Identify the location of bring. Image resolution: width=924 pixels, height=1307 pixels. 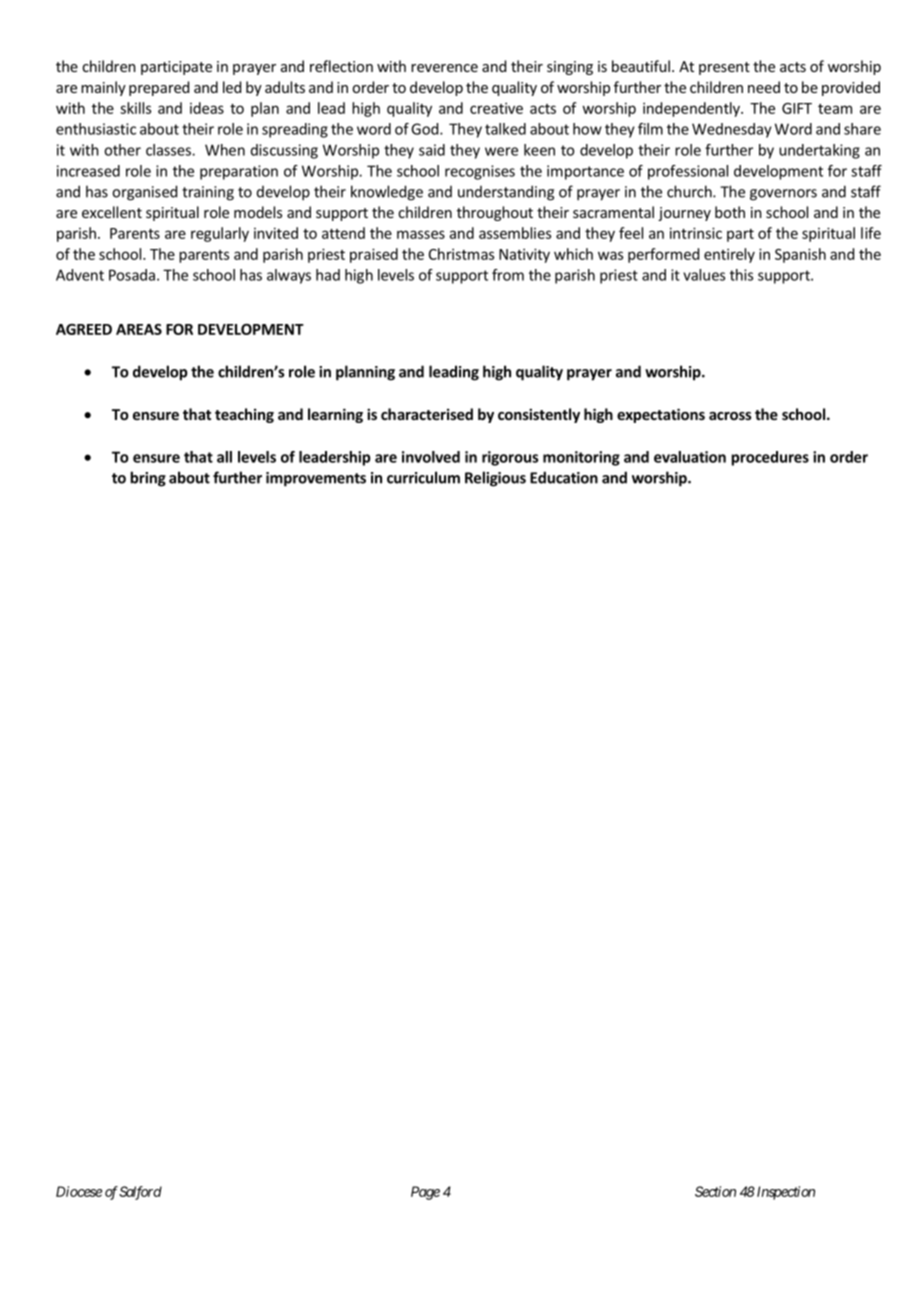
(148, 479).
